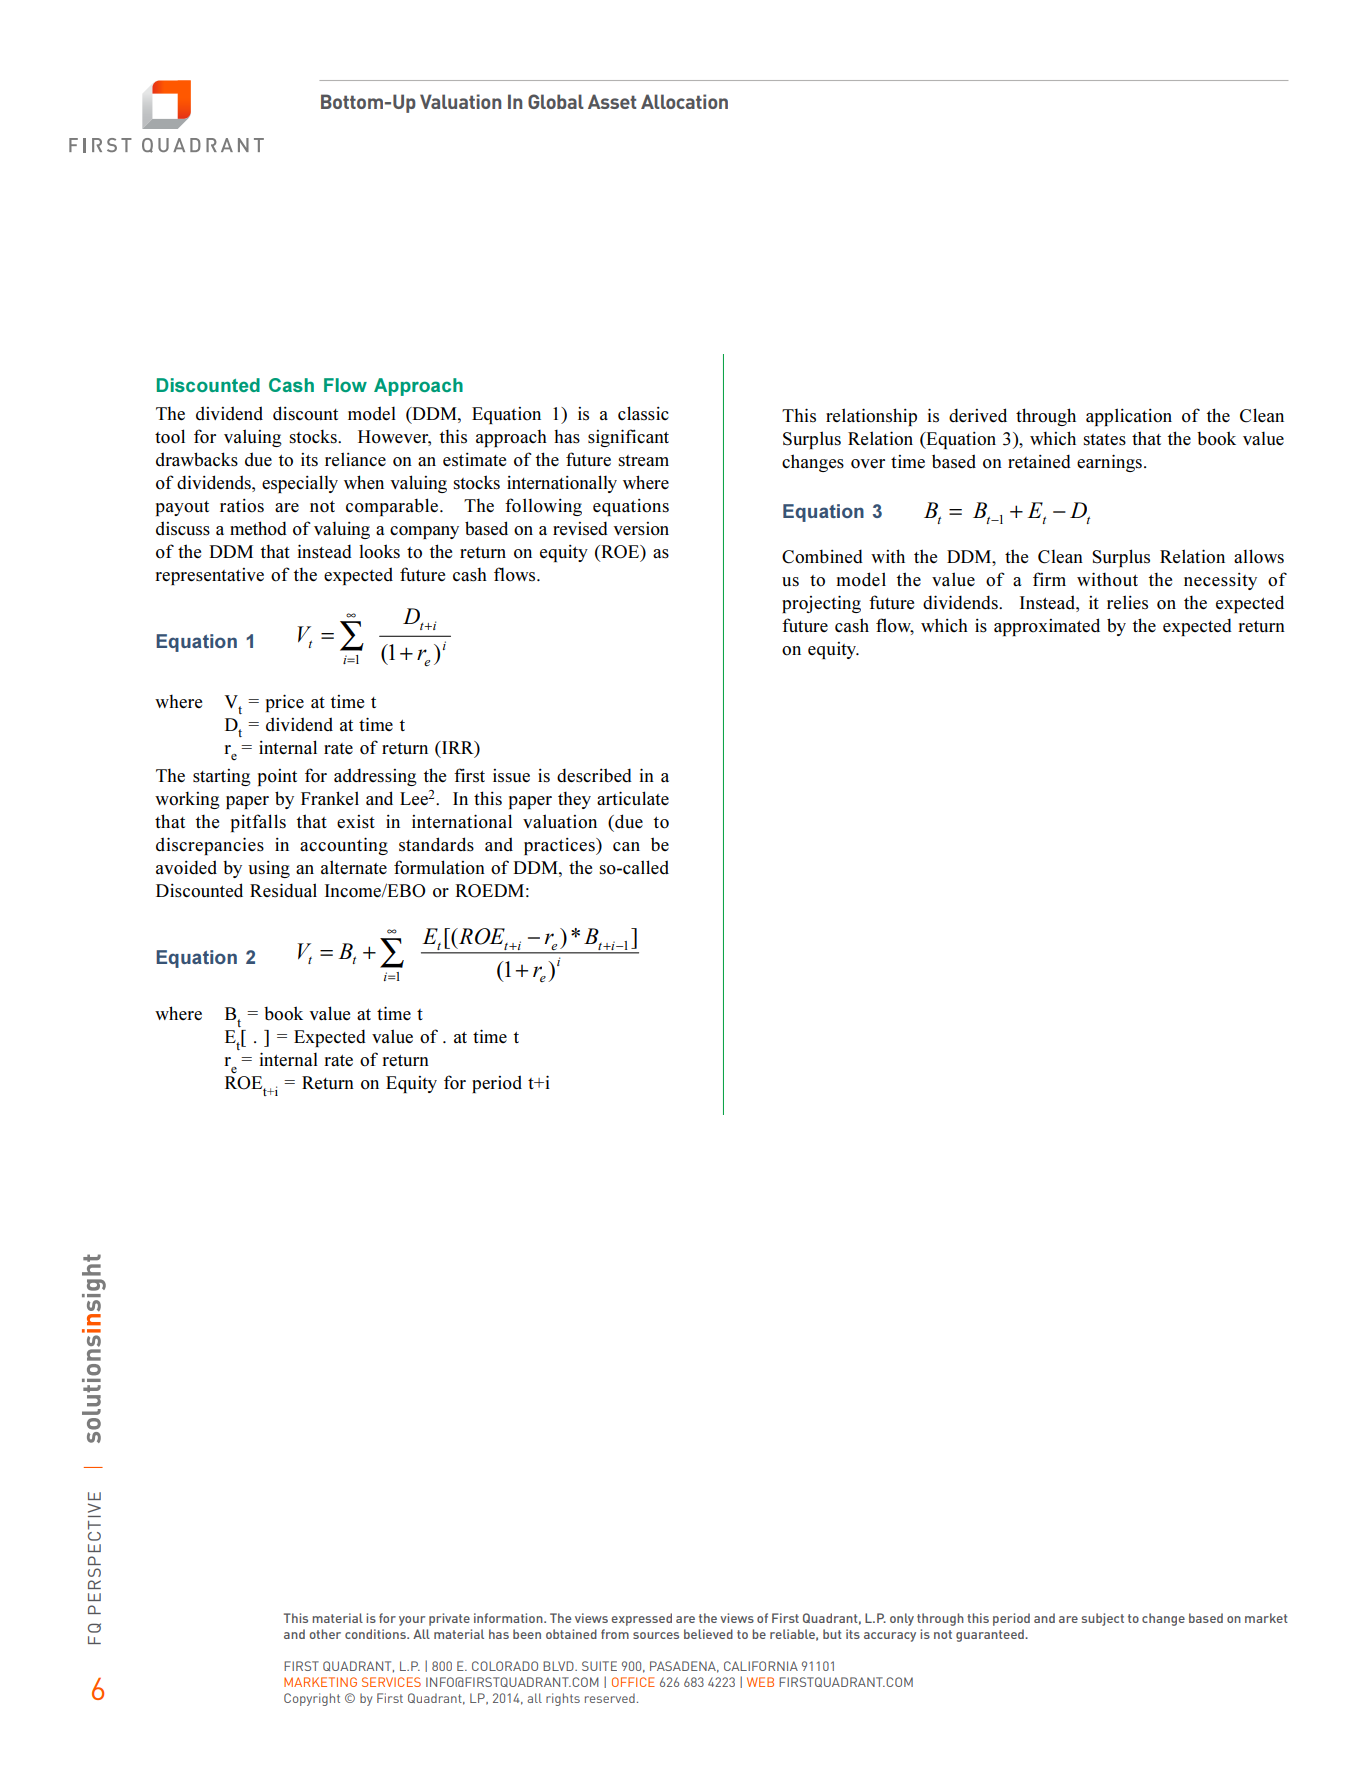 Image resolution: width=1369 pixels, height=1771 pixels. Describe the element at coordinates (641, 1619) in the document. I see `expressed` at that location.
